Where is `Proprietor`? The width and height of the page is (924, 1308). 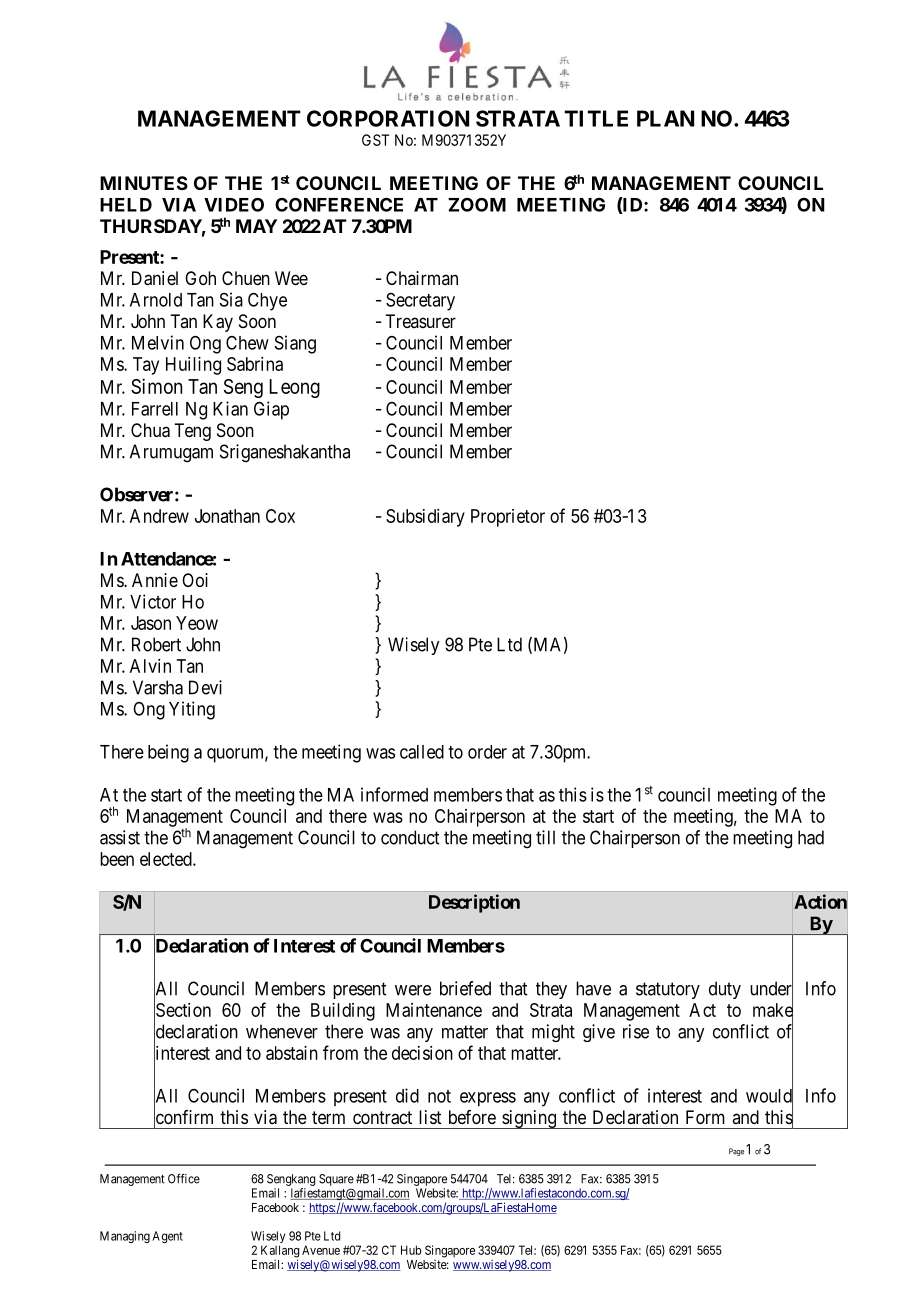
Proprietor is located at coordinates (508, 518).
